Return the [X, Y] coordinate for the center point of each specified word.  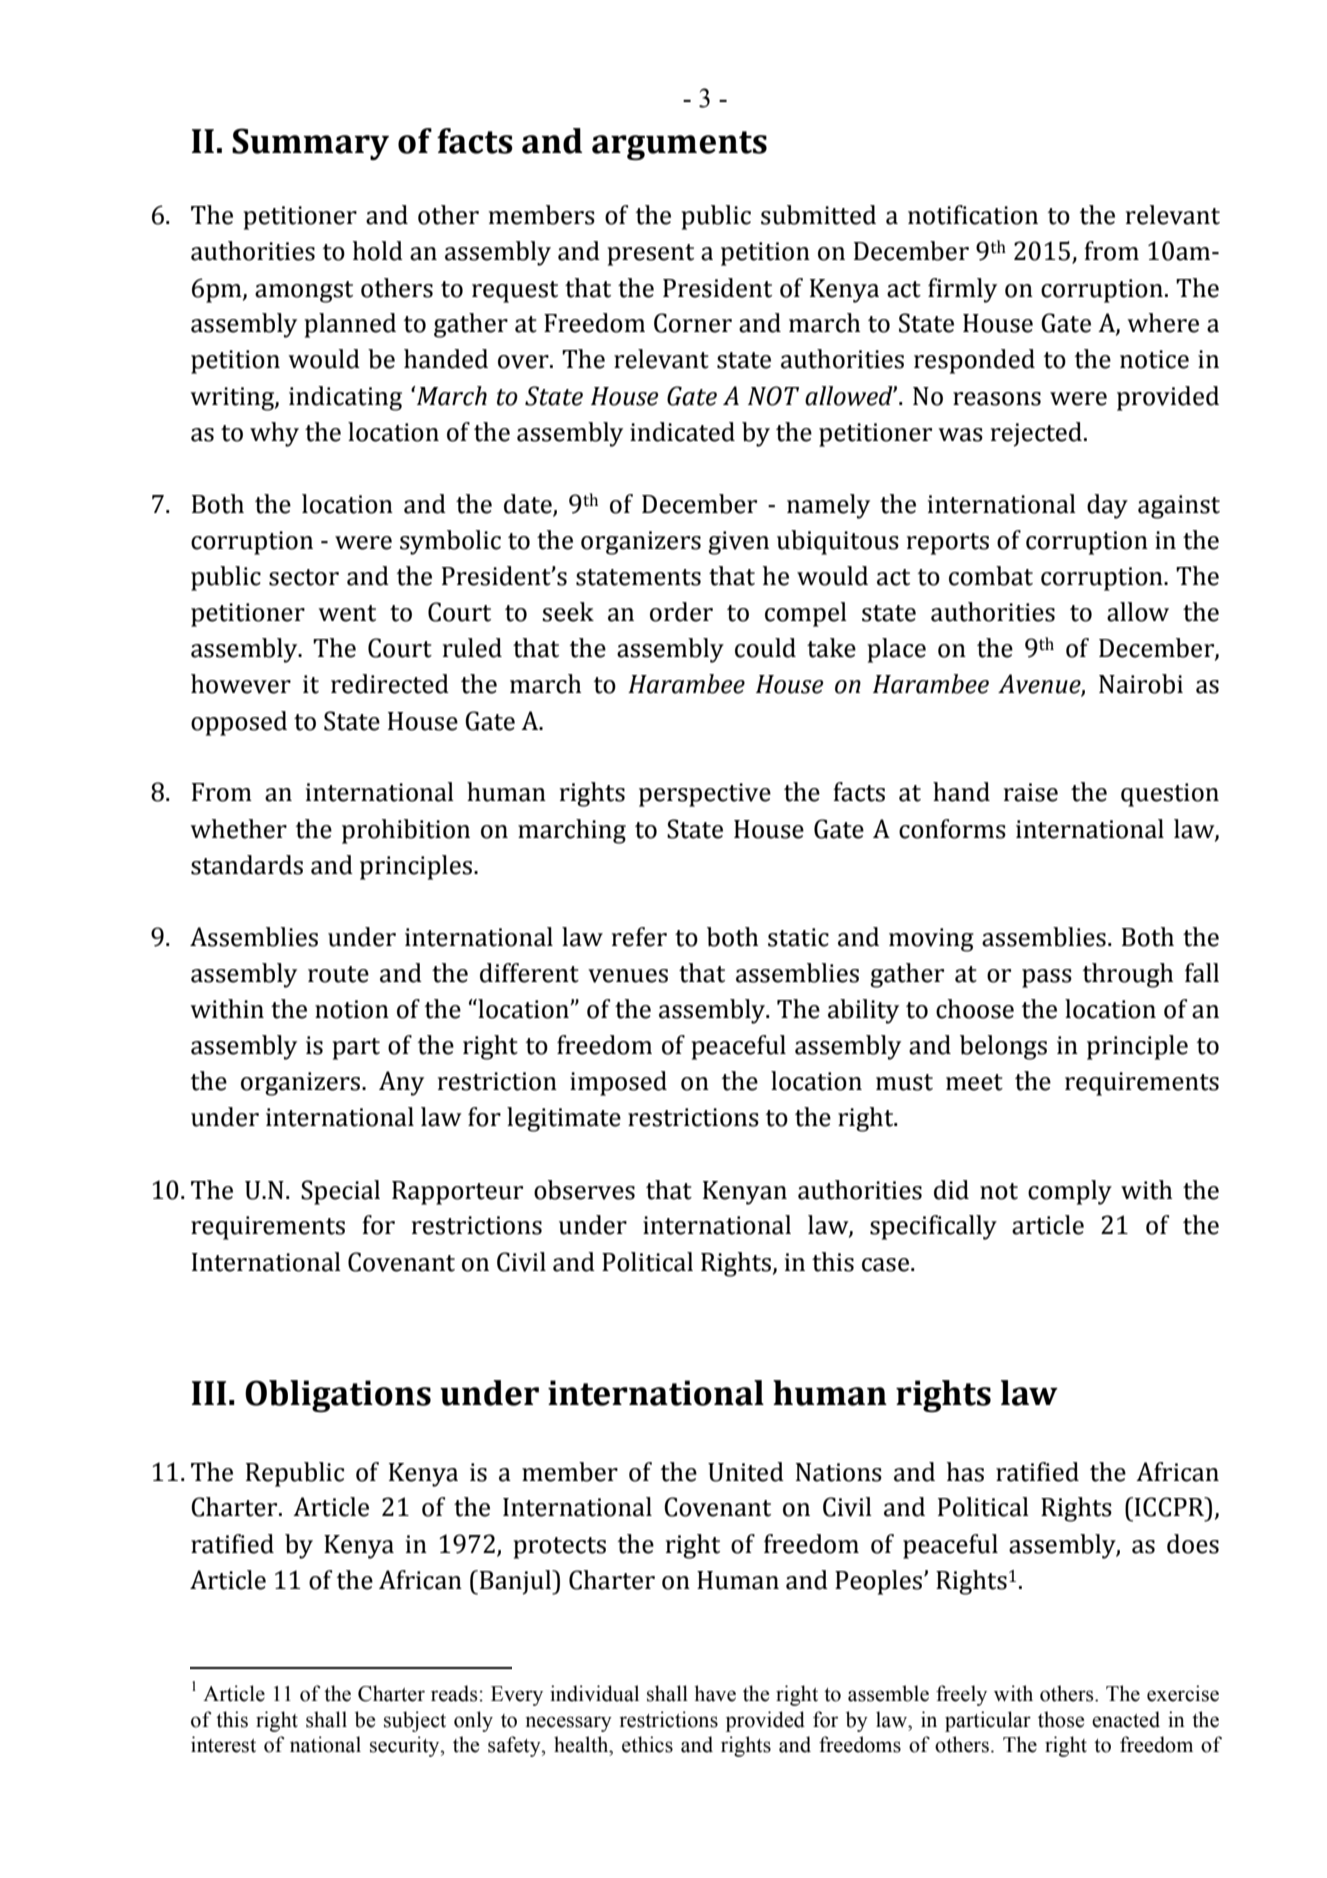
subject [415, 1721]
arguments [679, 146]
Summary [310, 144]
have [715, 1693]
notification [973, 215]
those [1061, 1719]
